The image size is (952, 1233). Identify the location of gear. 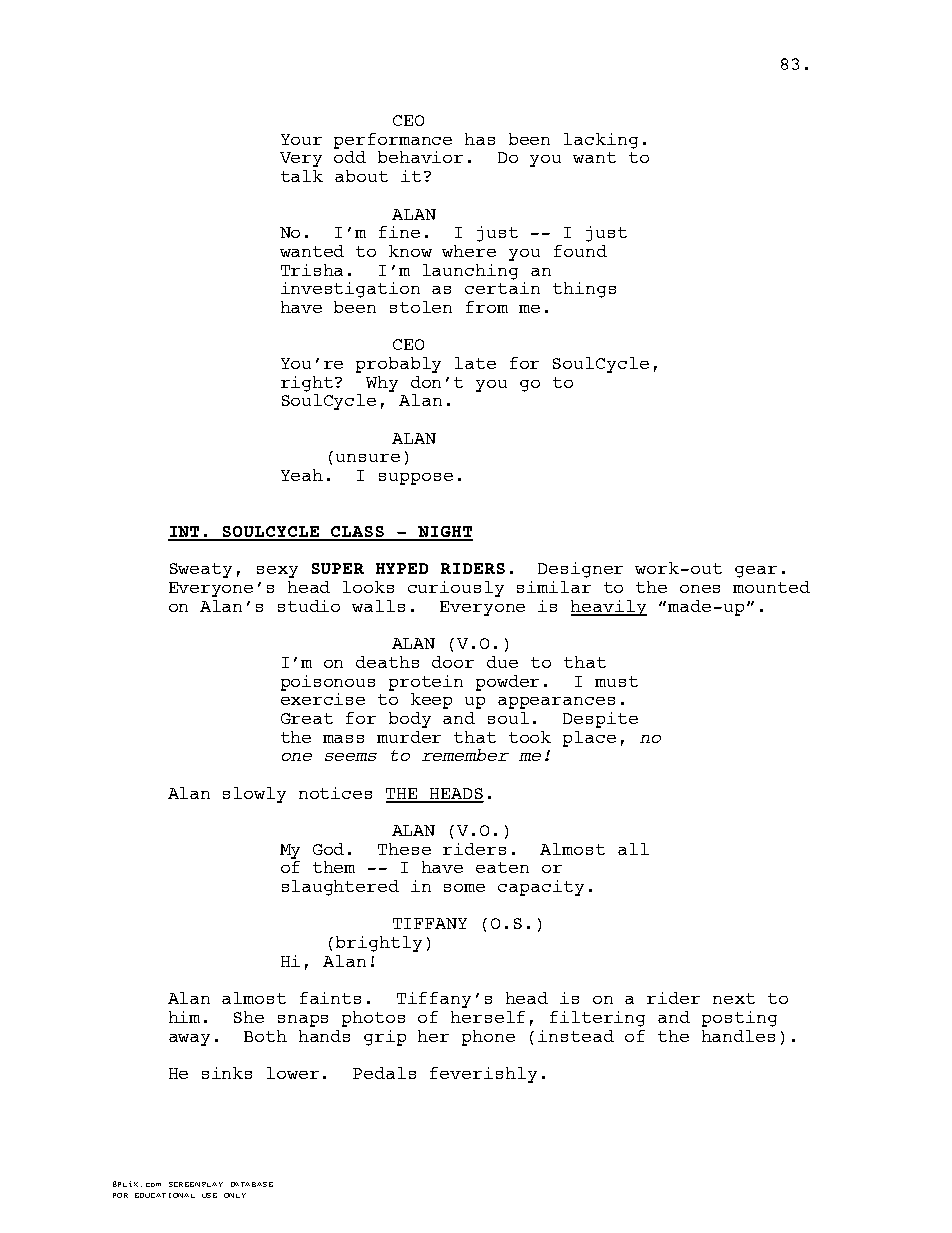
(756, 572).
